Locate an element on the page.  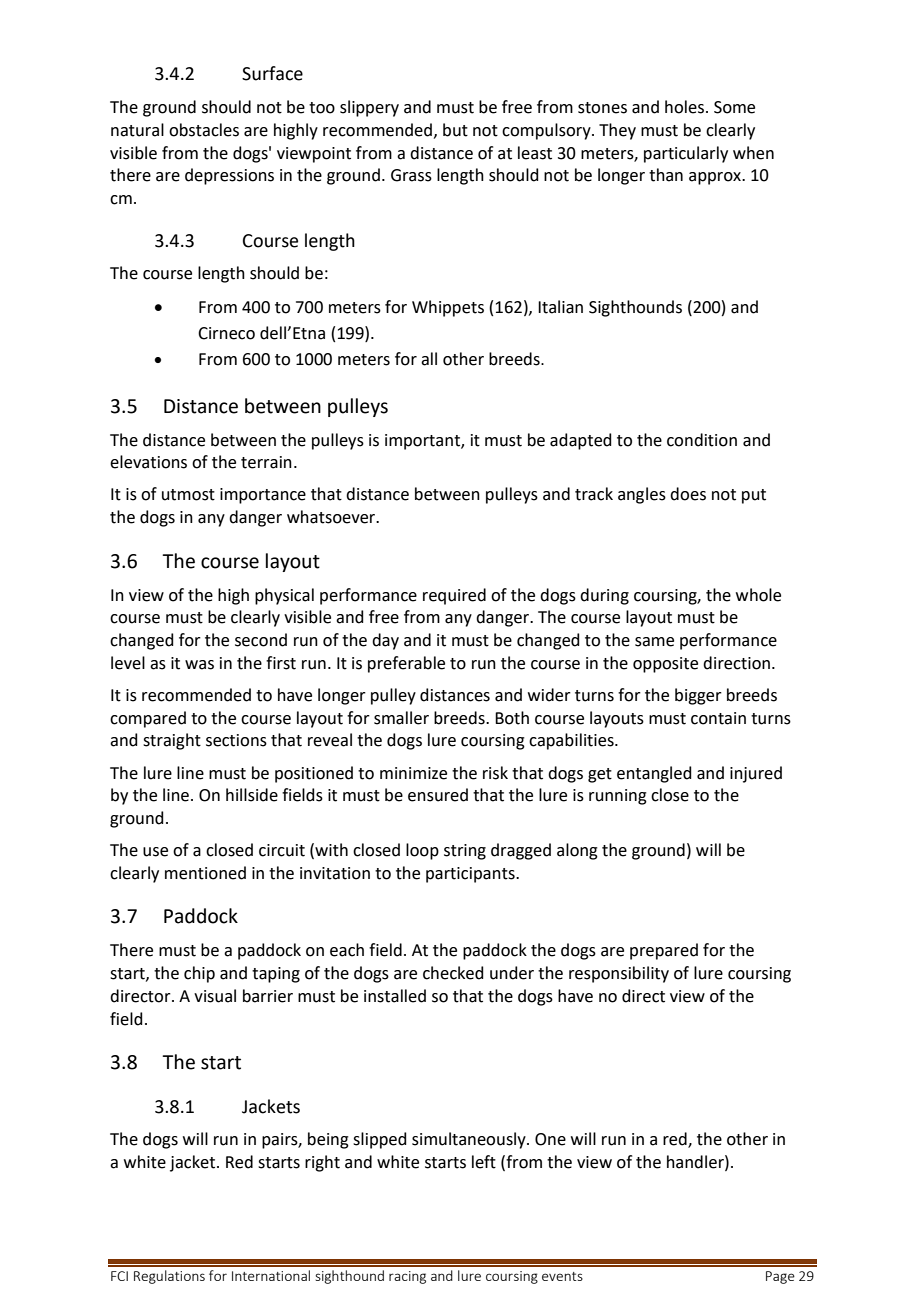
holes is located at coordinates (686, 107).
